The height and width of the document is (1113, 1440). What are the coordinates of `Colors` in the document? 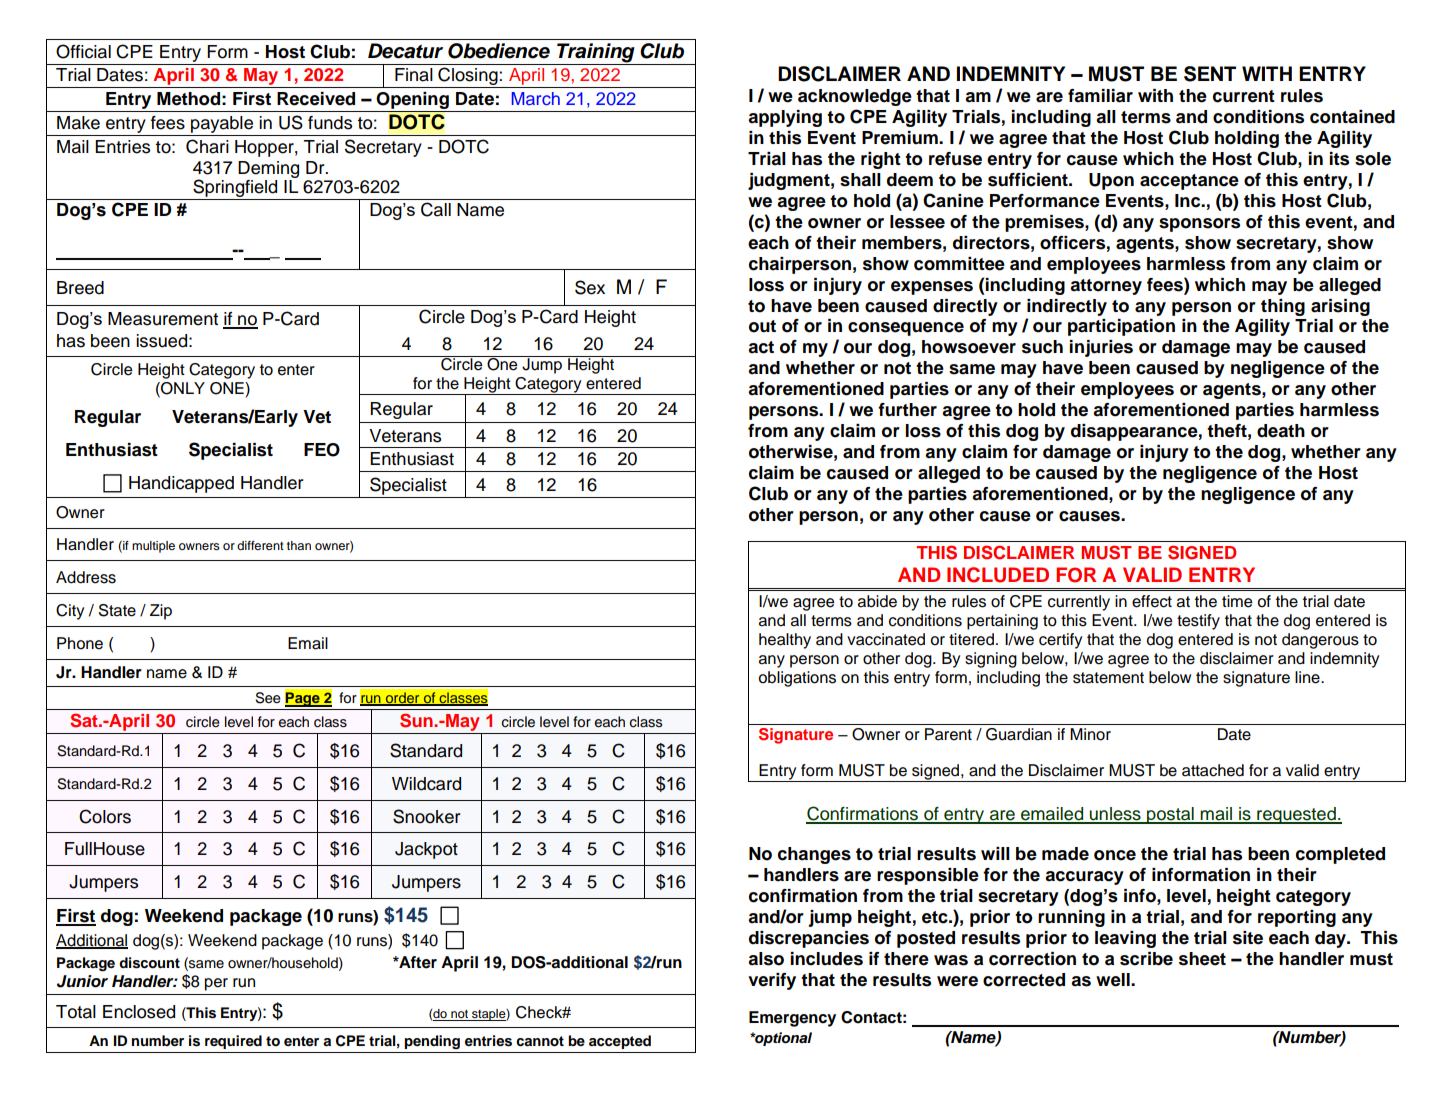 It's located at (105, 816).
